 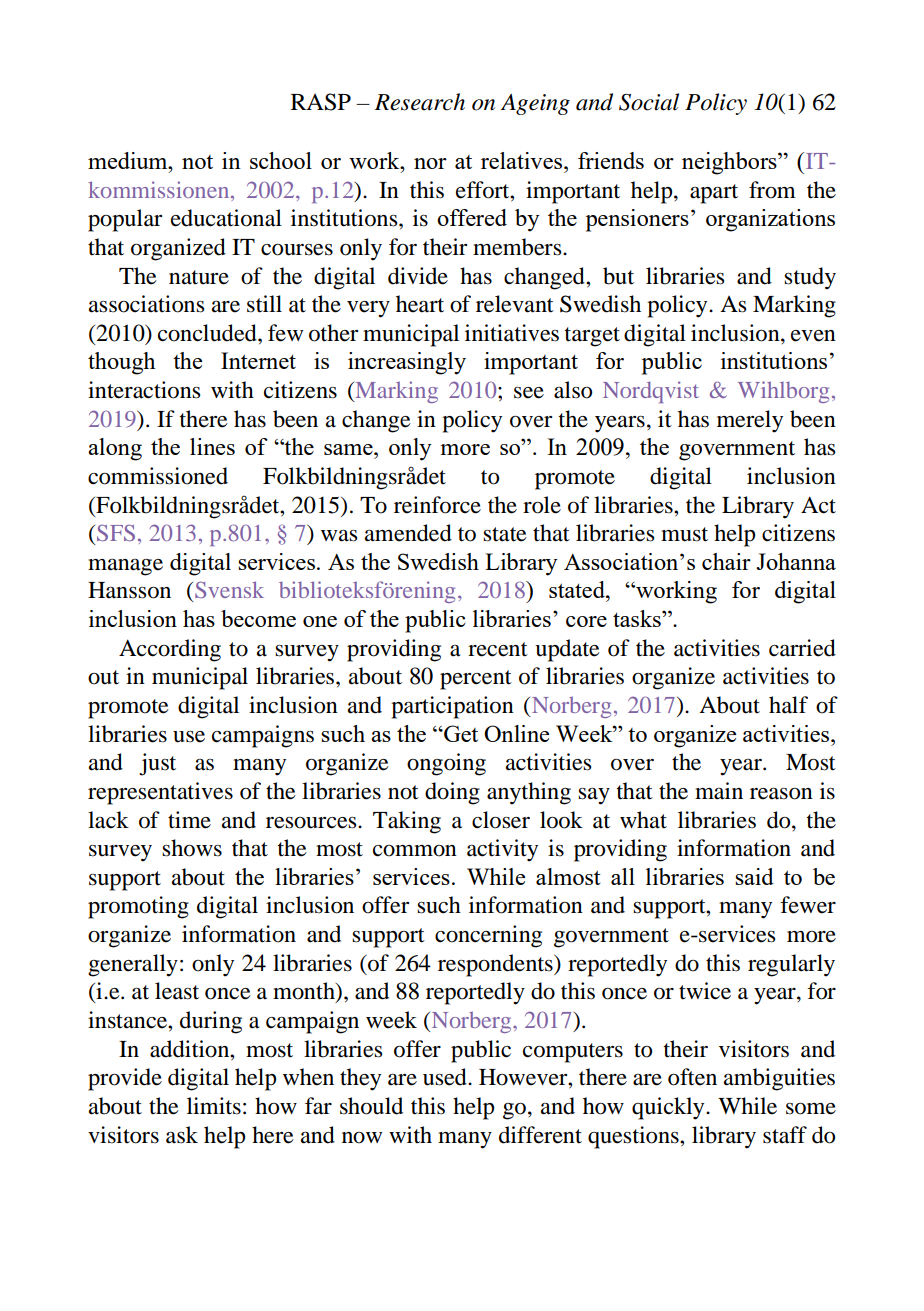 What do you see at coordinates (730, 163) in the document?
I see `neighbors` at bounding box center [730, 163].
